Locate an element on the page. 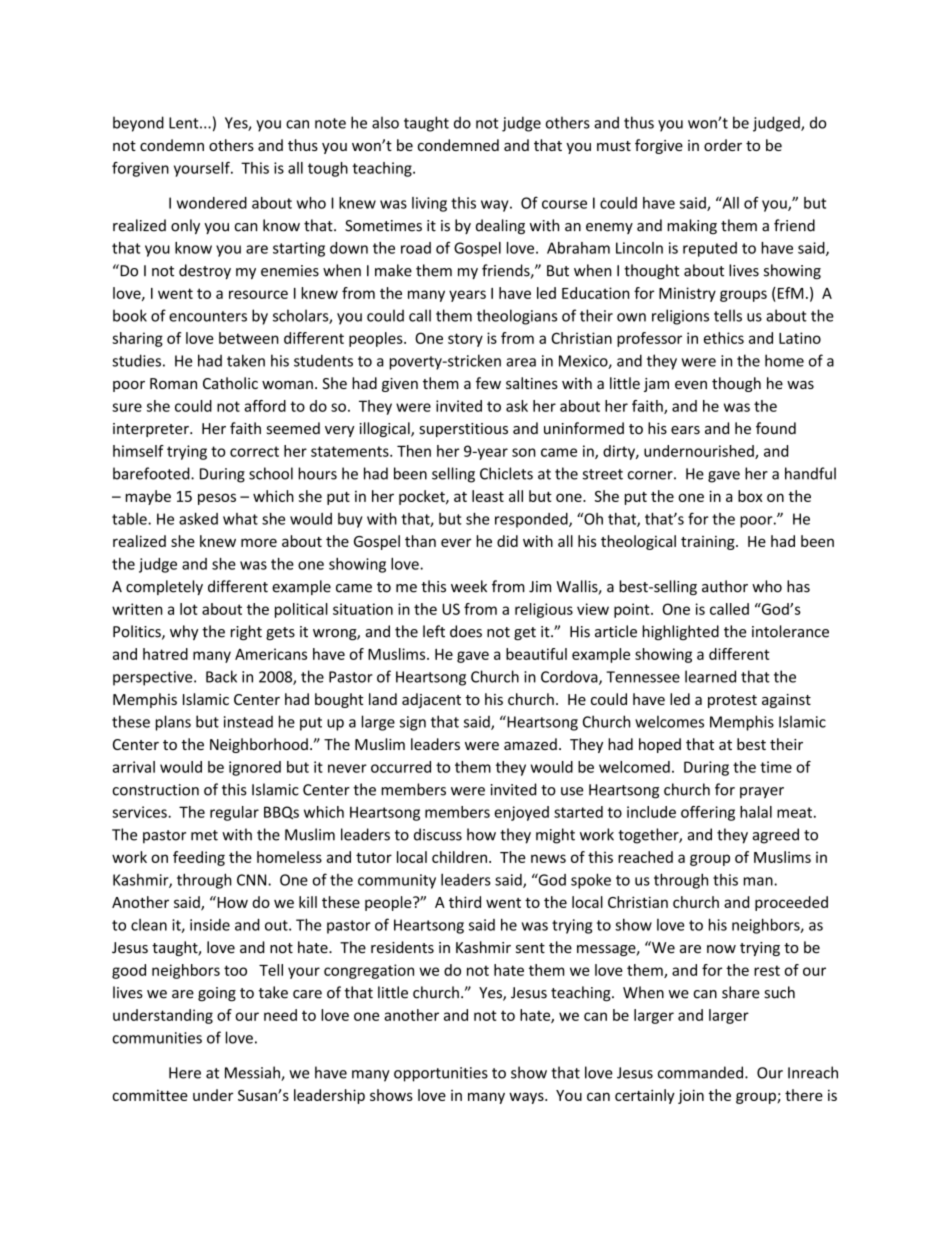 This page has height=1233, width=952. offering is located at coordinates (708, 813).
